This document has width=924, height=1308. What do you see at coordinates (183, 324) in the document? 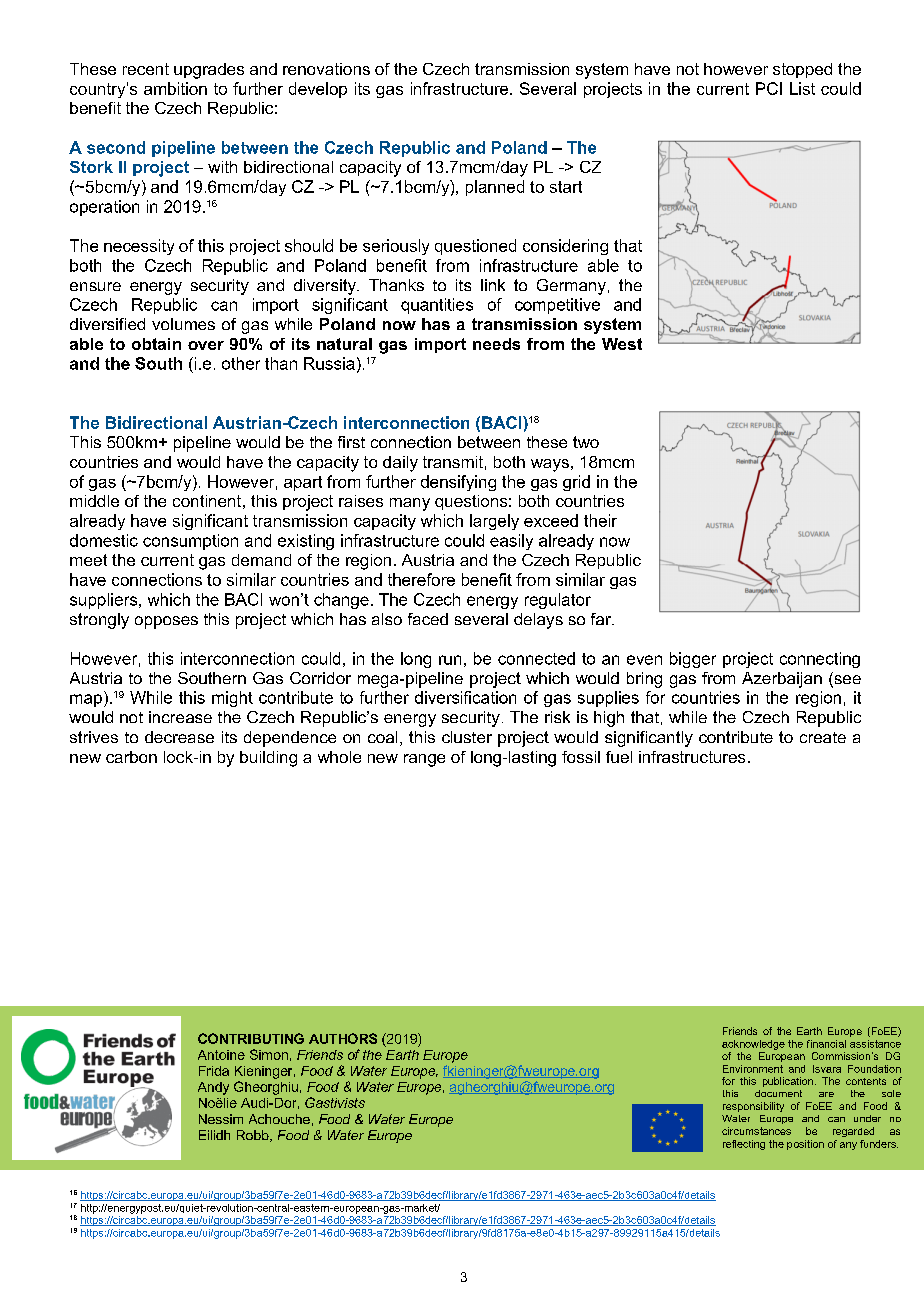
I see `volumes` at bounding box center [183, 324].
